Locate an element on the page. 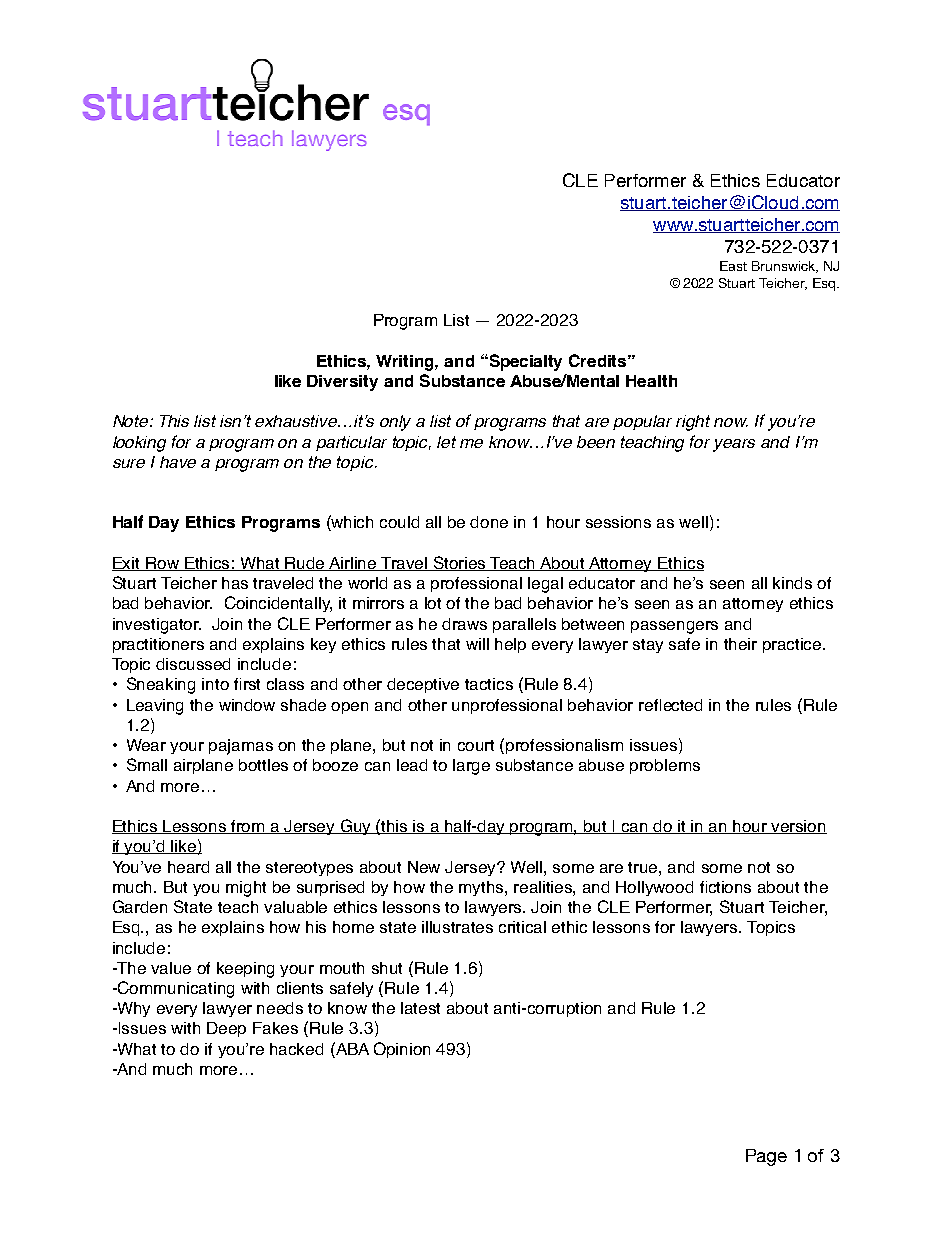 This document has width=952, height=1233. Diversity is located at coordinates (342, 383).
